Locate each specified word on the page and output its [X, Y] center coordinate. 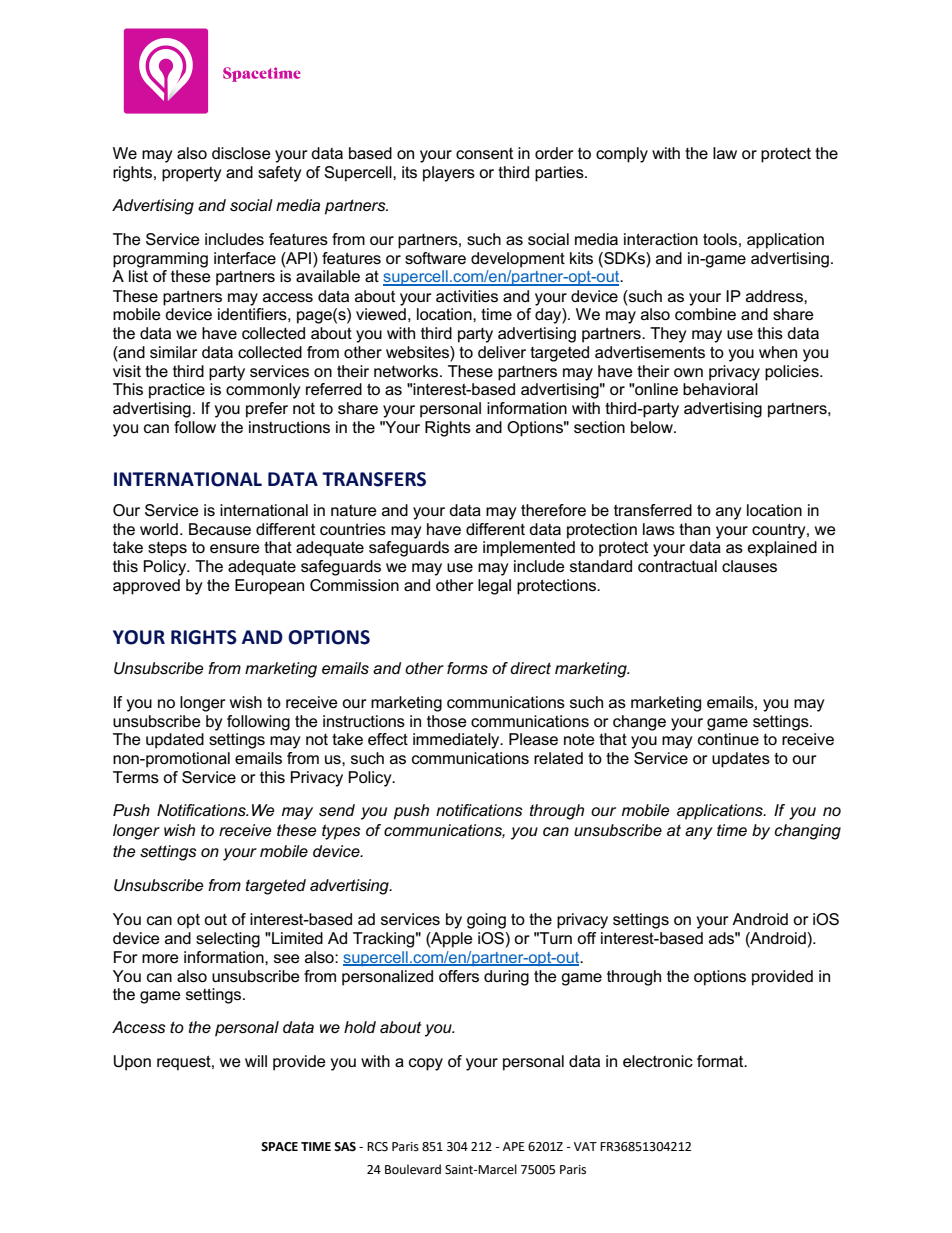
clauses [749, 566]
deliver [502, 352]
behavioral [720, 389]
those [447, 721]
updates [741, 760]
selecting [228, 940]
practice [177, 391]
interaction [661, 239]
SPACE [279, 1147]
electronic [658, 1061]
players [449, 174]
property [192, 174]
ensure [235, 548]
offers [459, 976]
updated [175, 741]
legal [494, 587]
